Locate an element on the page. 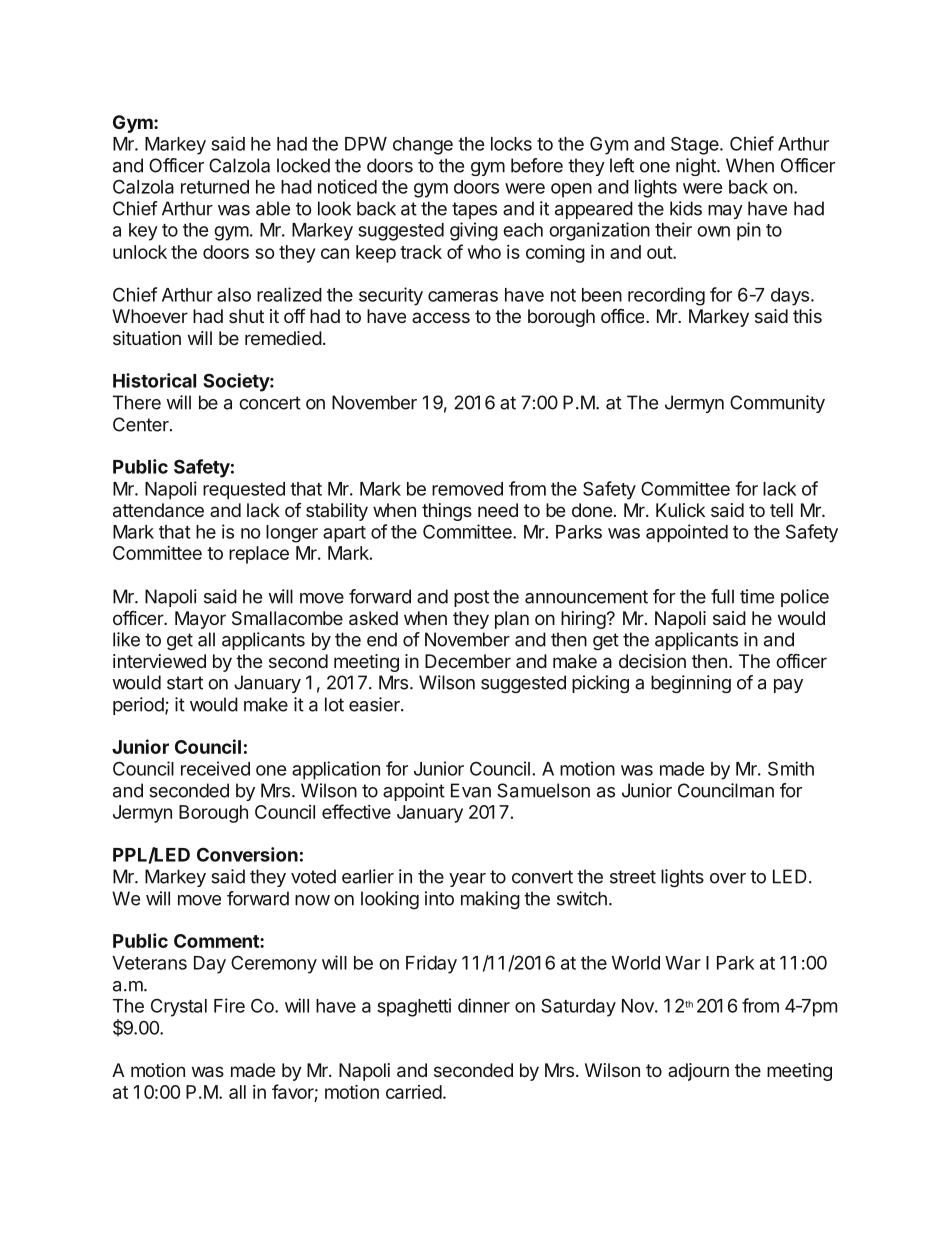 The image size is (952, 1233). Saturday is located at coordinates (578, 1007).
